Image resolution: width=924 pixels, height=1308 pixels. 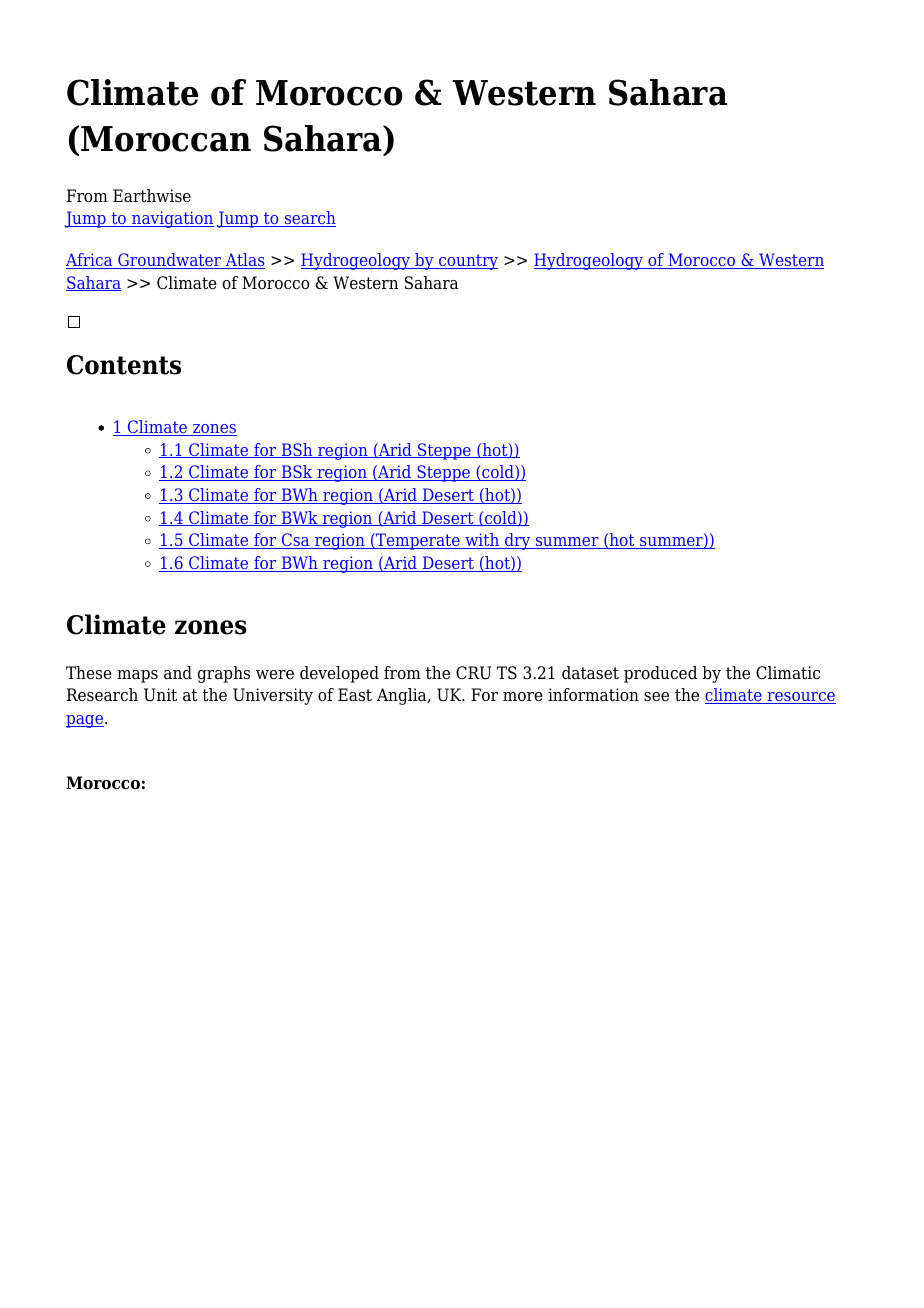 I want to click on and, so click(x=178, y=673).
